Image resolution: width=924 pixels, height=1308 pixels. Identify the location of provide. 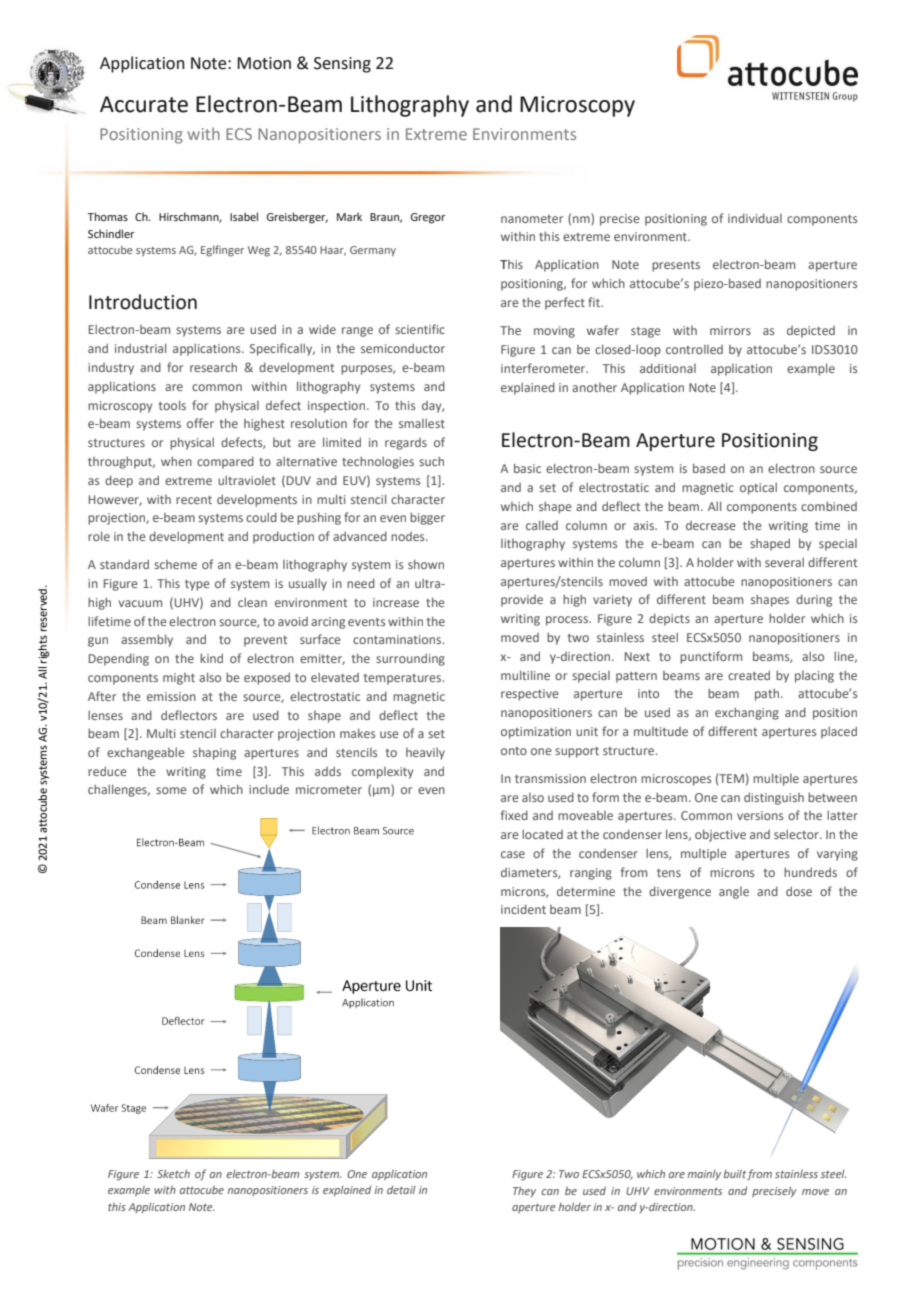
(522, 601).
